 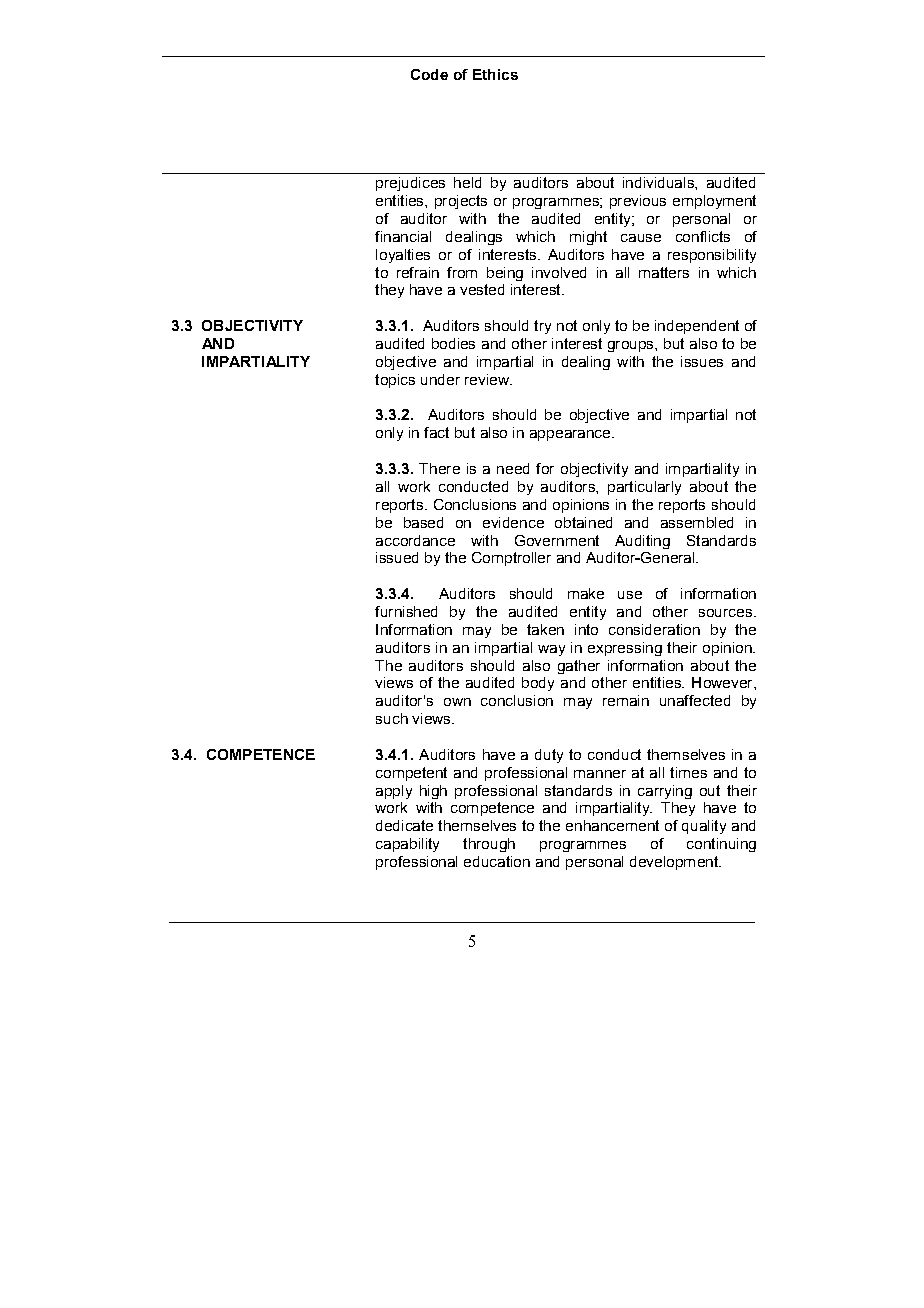 What do you see at coordinates (664, 272) in the page?
I see `matters` at bounding box center [664, 272].
